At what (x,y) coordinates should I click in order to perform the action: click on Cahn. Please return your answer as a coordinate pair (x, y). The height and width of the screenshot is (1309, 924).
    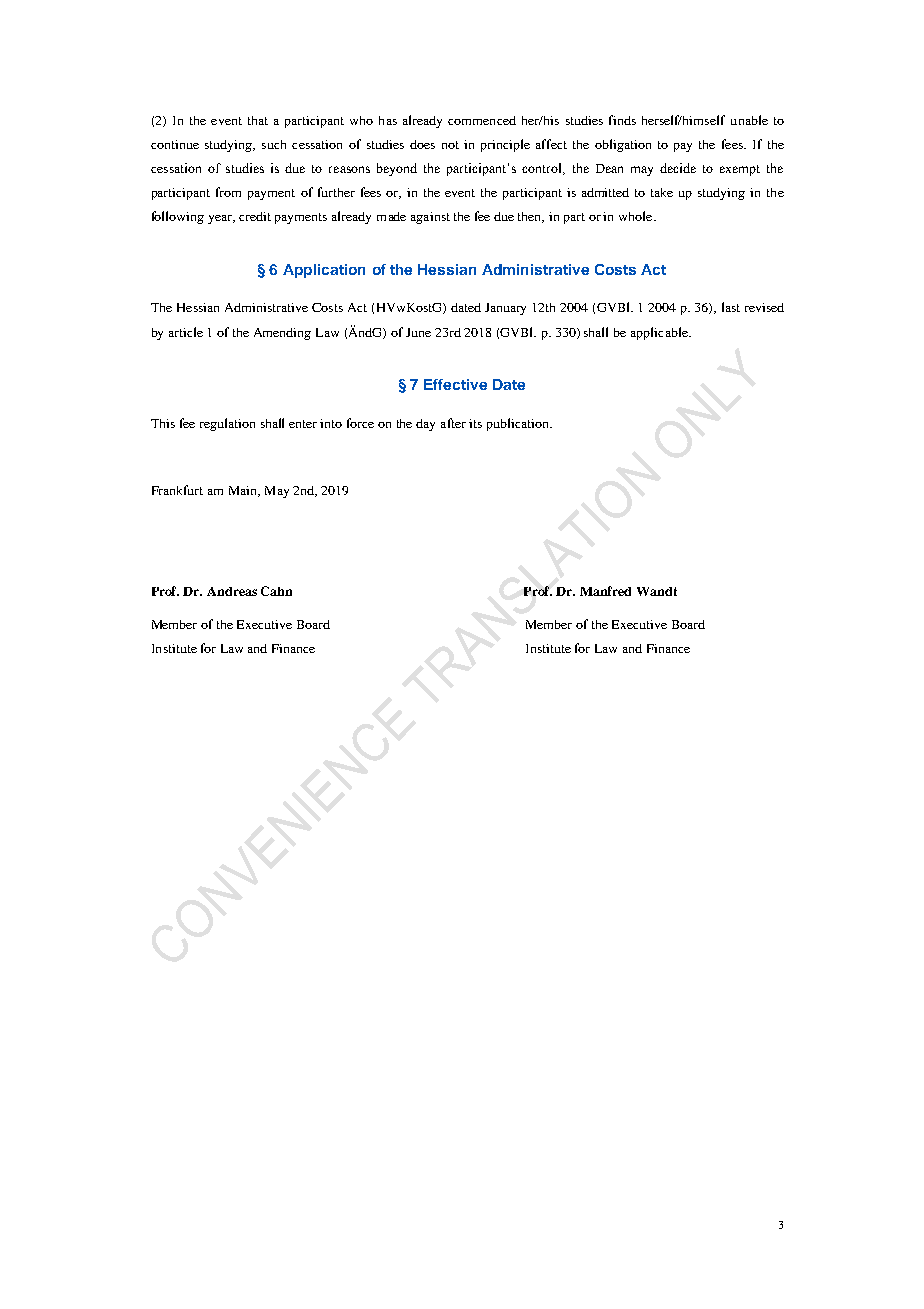
    Looking at the image, I should click on (276, 591).
